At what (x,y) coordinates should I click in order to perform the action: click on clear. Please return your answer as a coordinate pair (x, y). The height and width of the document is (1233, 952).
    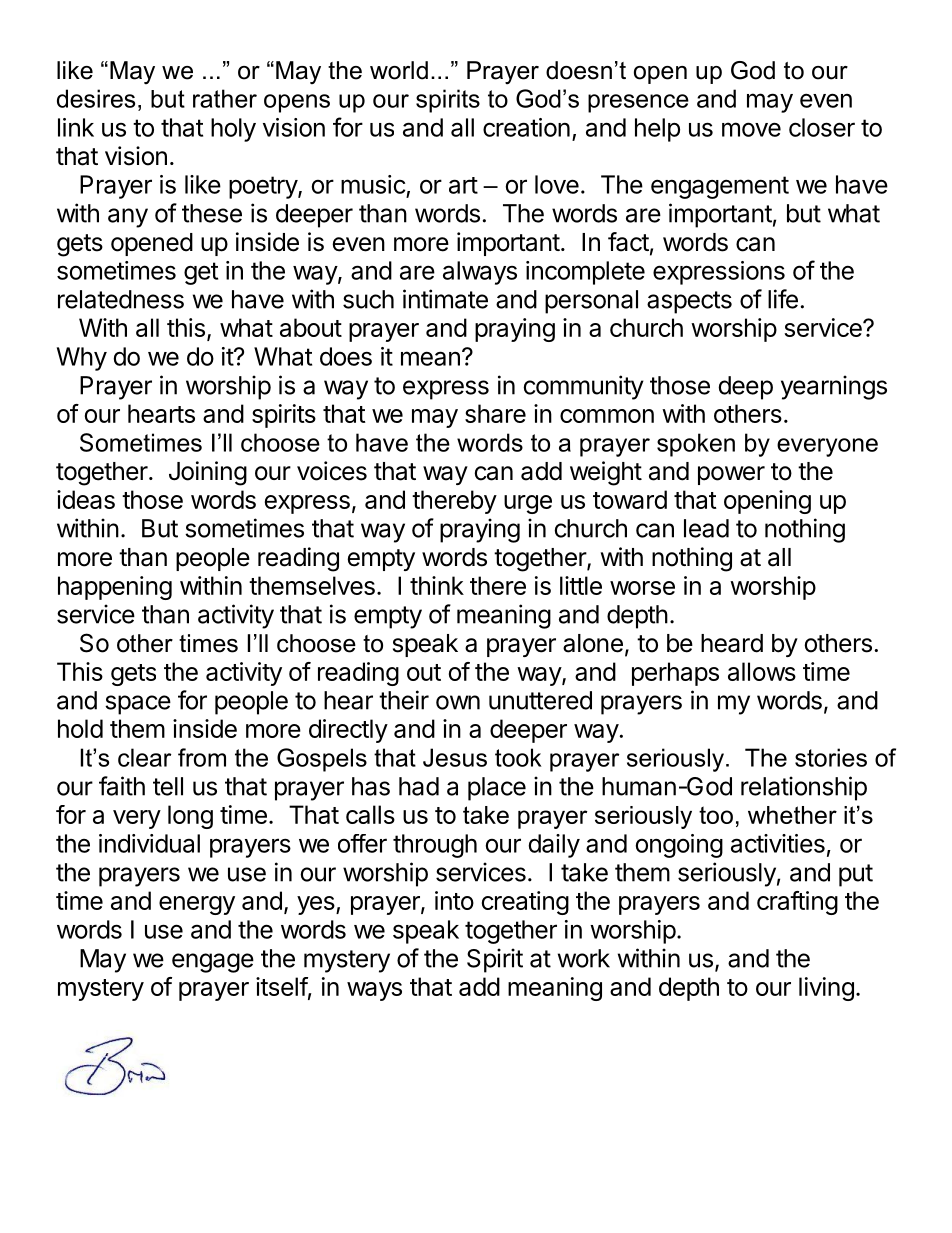
    Looking at the image, I should click on (144, 757).
